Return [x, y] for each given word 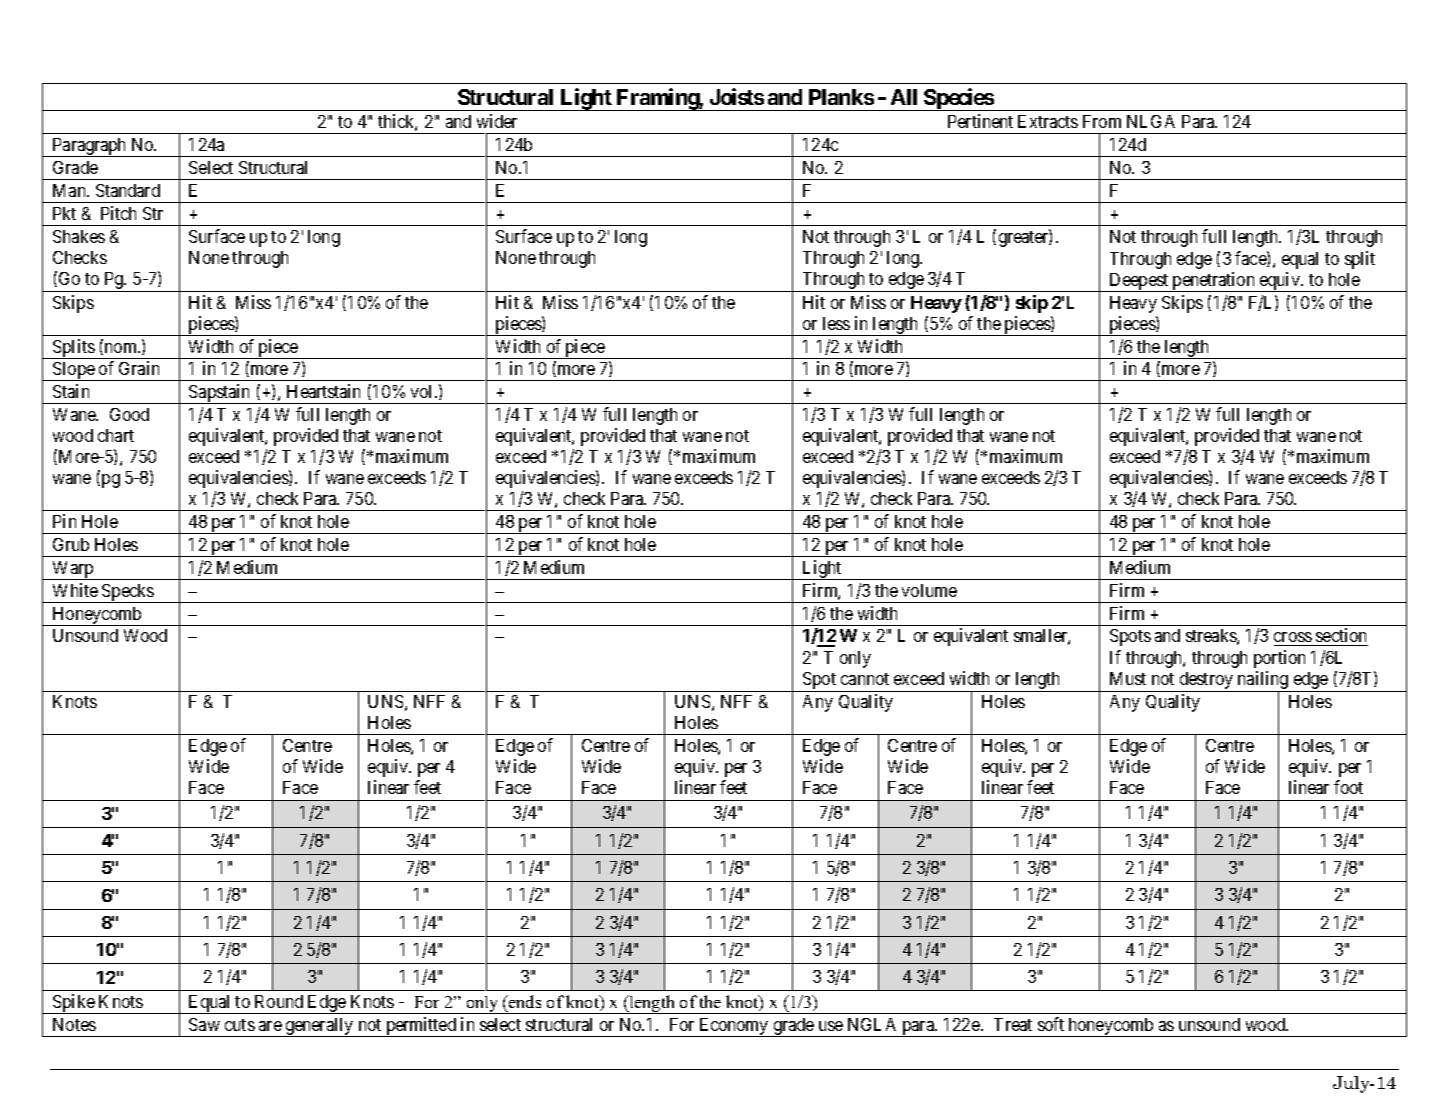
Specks [127, 593]
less [836, 323]
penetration [1214, 282]
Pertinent [980, 121]
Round [279, 1001]
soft [1051, 1024]
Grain [139, 368]
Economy [734, 1027]
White [75, 590]
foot [1348, 787]
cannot [865, 679]
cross [1293, 639]
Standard [128, 190]
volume [929, 590]
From [1102, 121]
